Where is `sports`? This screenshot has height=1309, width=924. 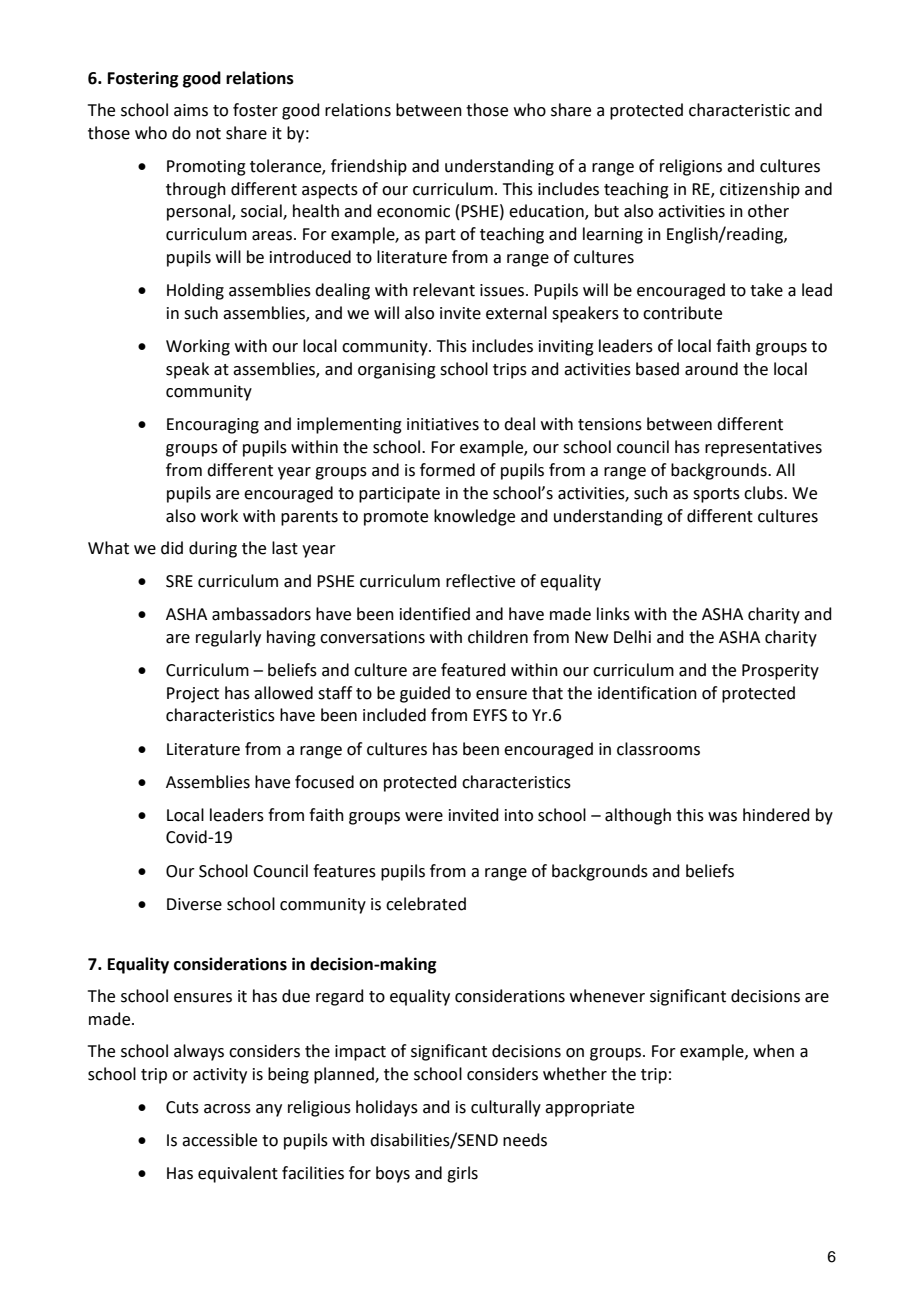 sports is located at coordinates (716, 495).
